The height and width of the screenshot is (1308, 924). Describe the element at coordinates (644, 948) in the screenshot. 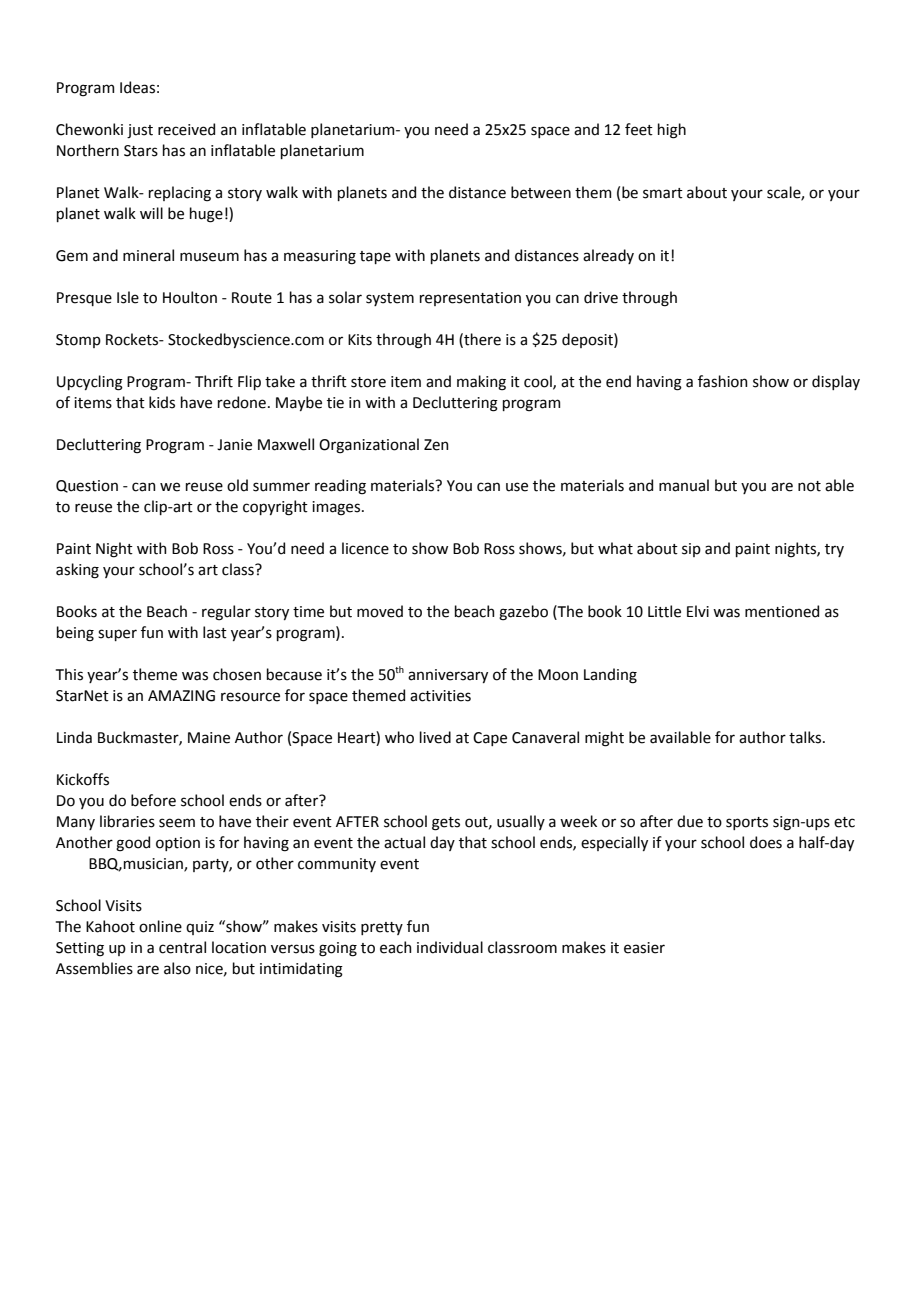

I see `easier` at that location.
